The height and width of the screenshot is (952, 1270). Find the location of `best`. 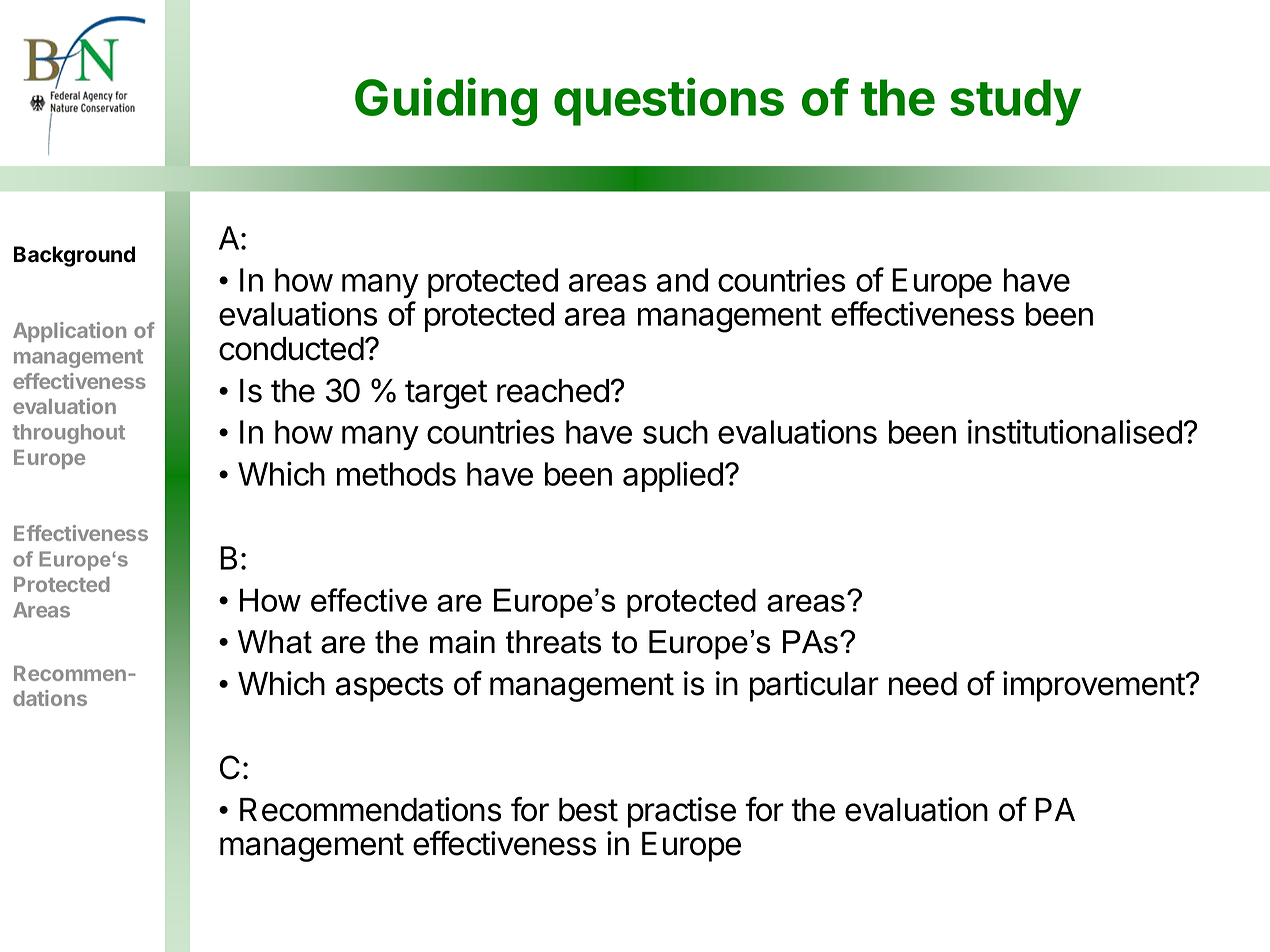

best is located at coordinates (588, 810).
